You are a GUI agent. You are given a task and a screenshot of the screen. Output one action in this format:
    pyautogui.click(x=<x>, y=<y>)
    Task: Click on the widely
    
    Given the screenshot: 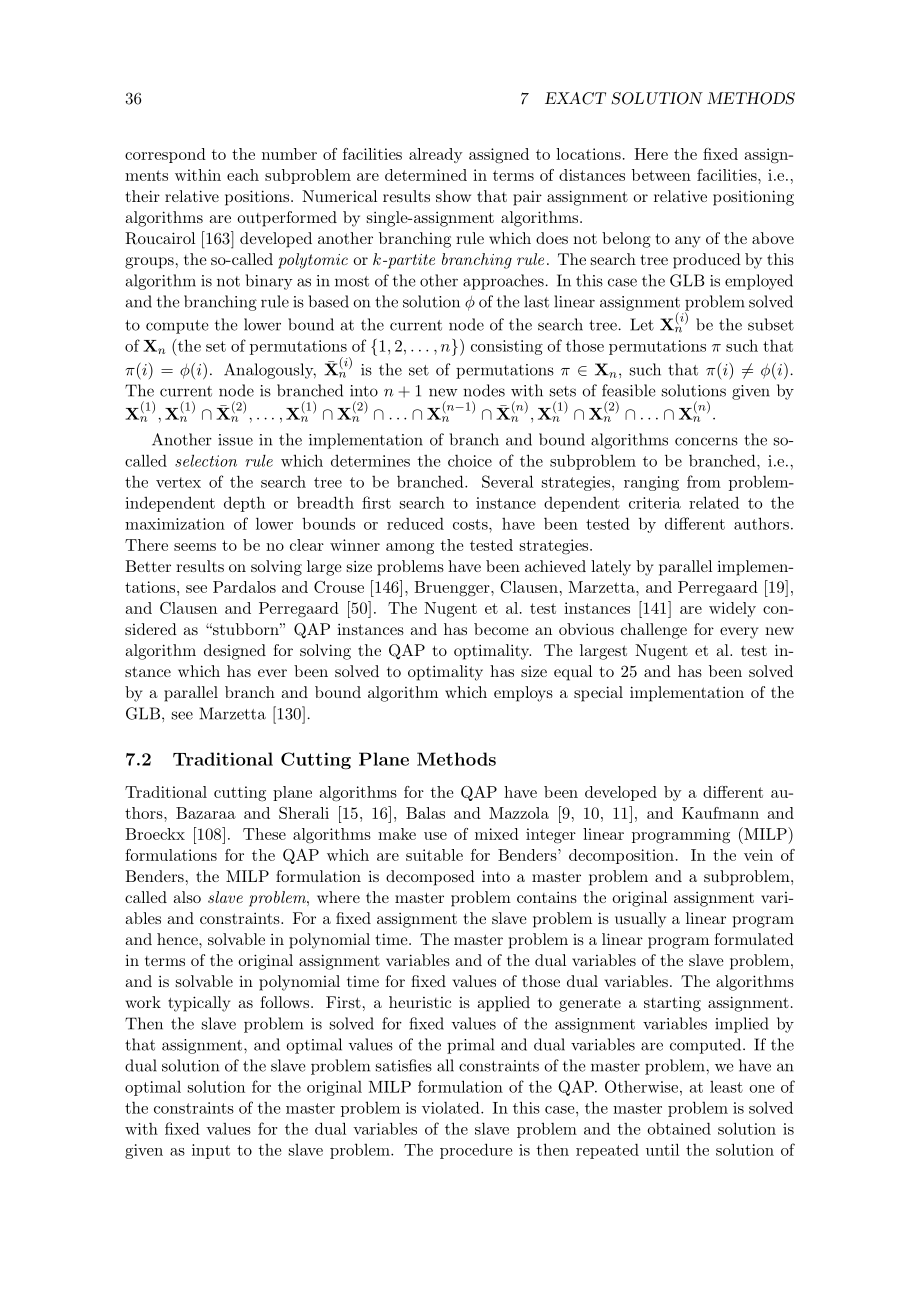 What is the action you would take?
    pyautogui.click(x=732, y=609)
